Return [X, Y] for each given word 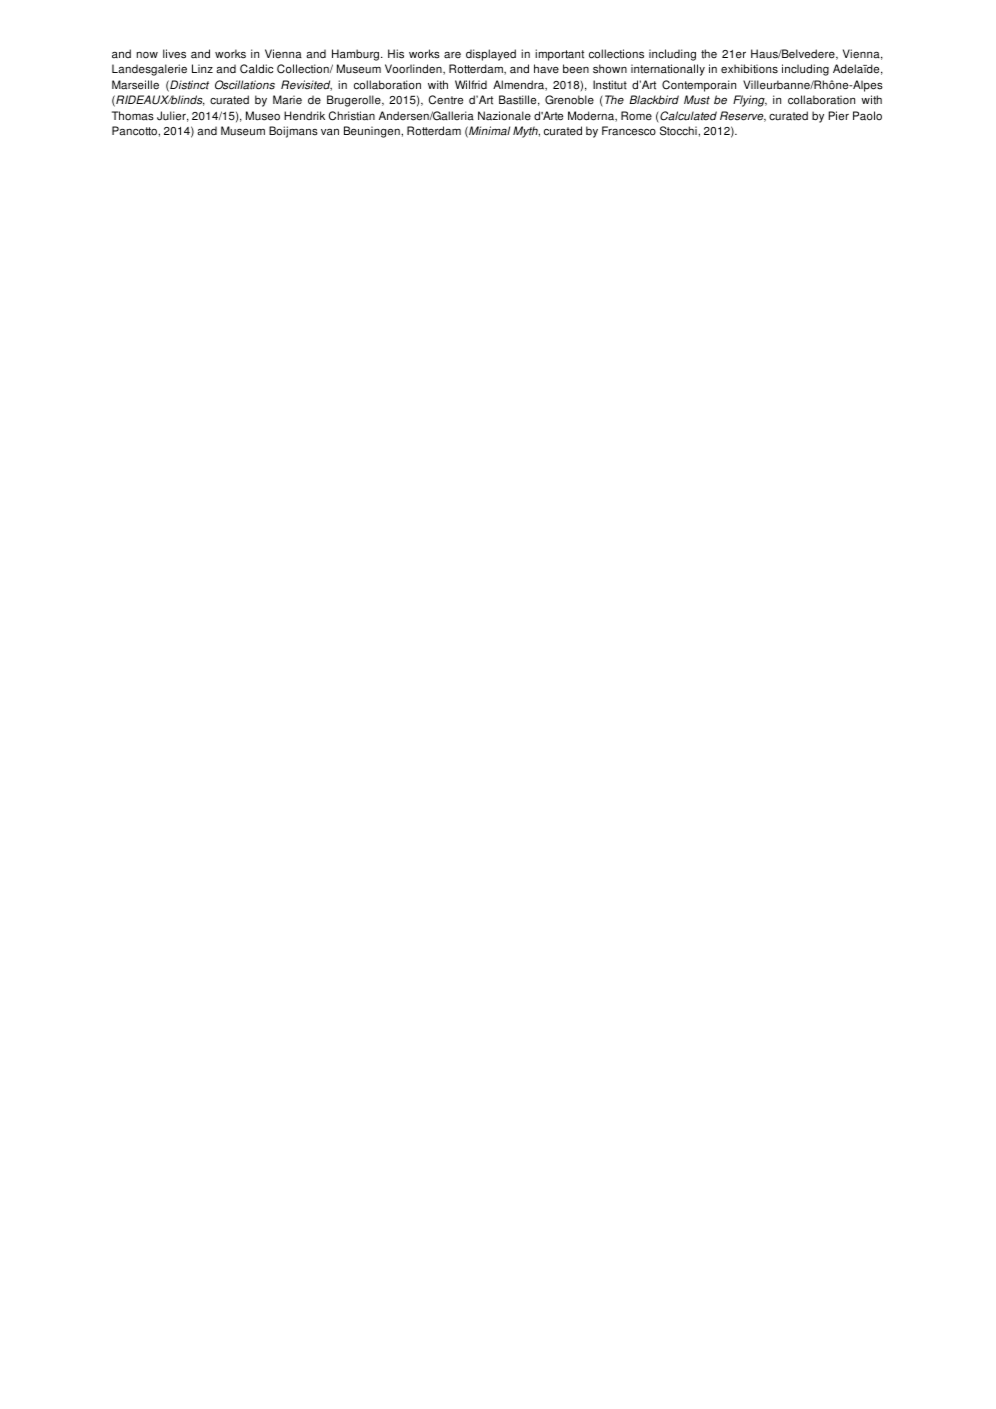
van [330, 132]
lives [174, 54]
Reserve [743, 116]
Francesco [629, 131]
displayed [491, 55]
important [559, 55]
